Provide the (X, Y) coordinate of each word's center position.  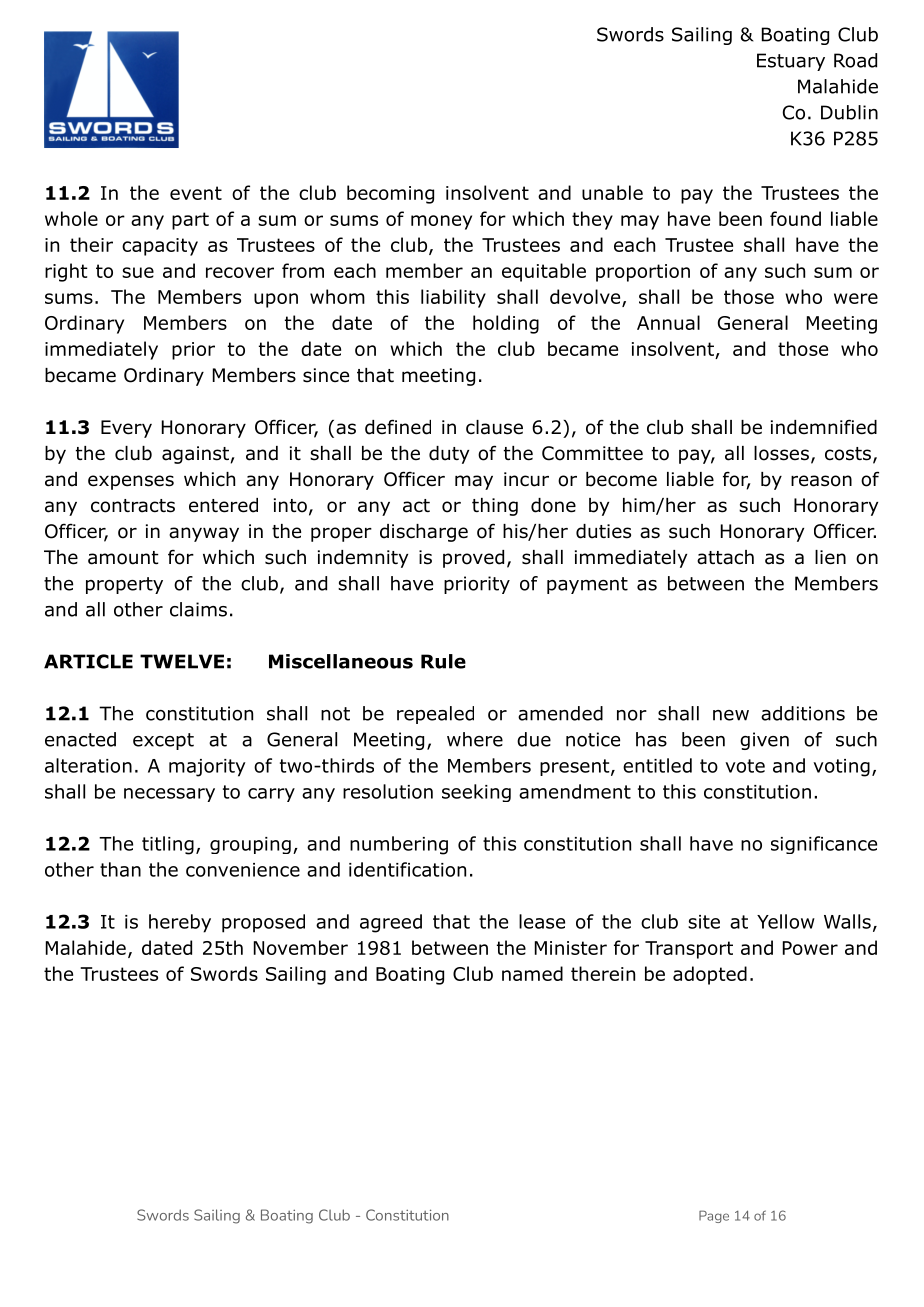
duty (449, 455)
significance (824, 845)
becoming (390, 194)
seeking (476, 793)
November (301, 947)
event (196, 193)
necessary (169, 795)
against (196, 455)
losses (781, 453)
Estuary (791, 62)
